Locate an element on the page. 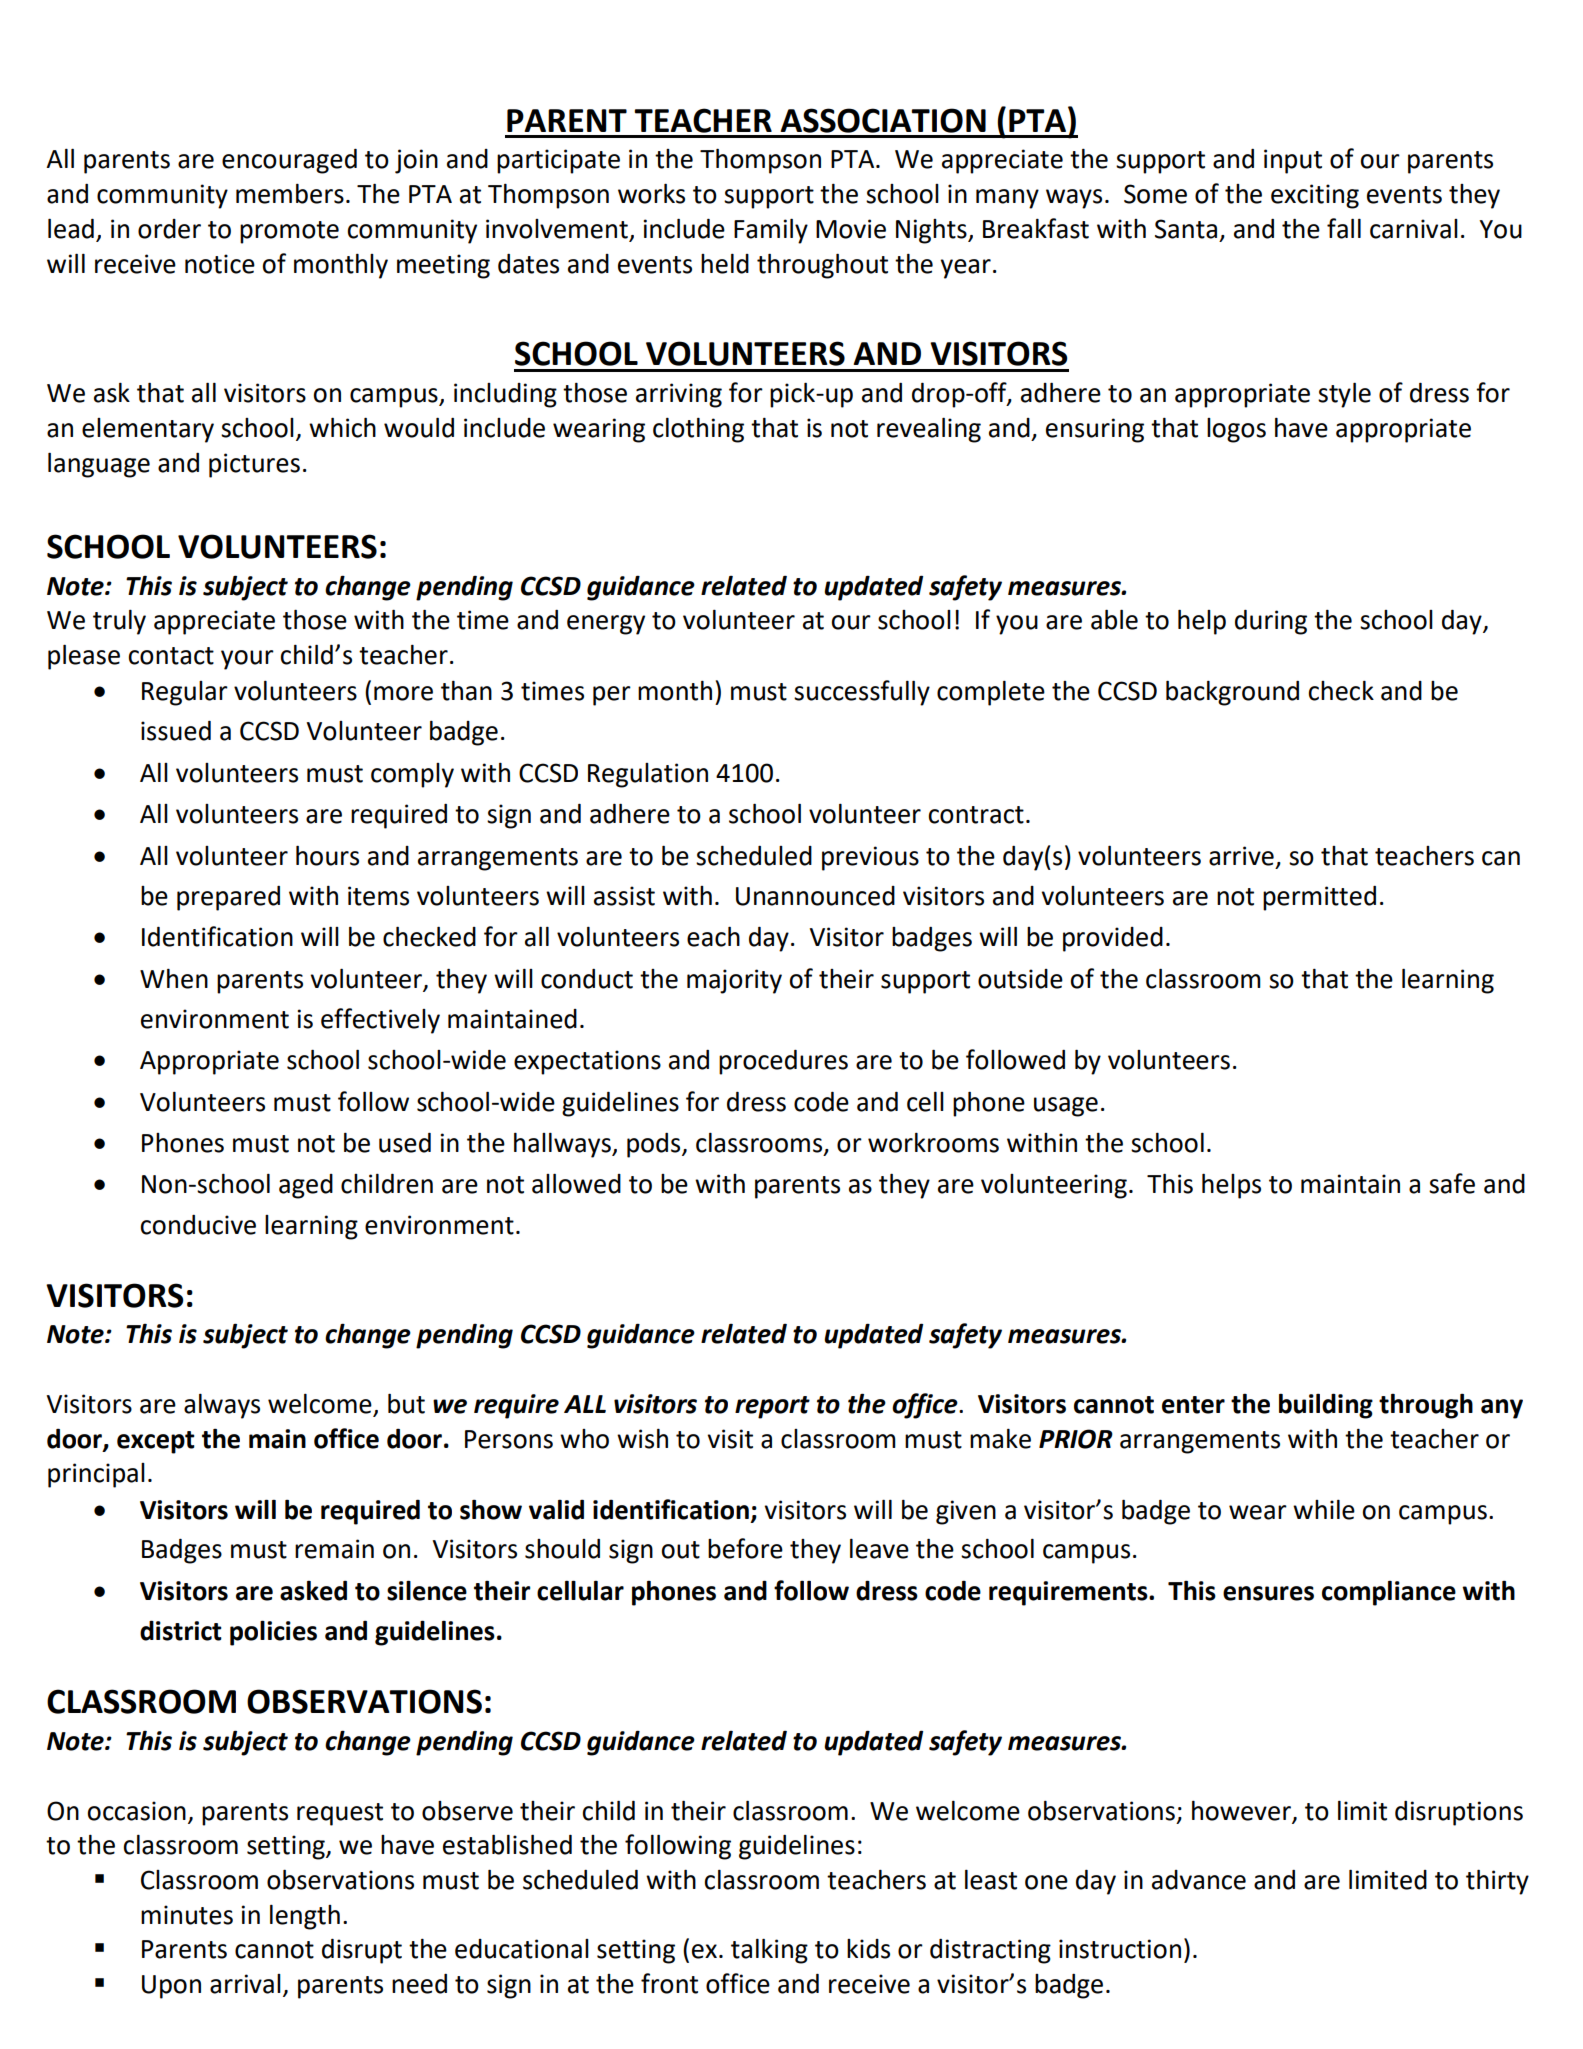  When is located at coordinates (174, 979).
